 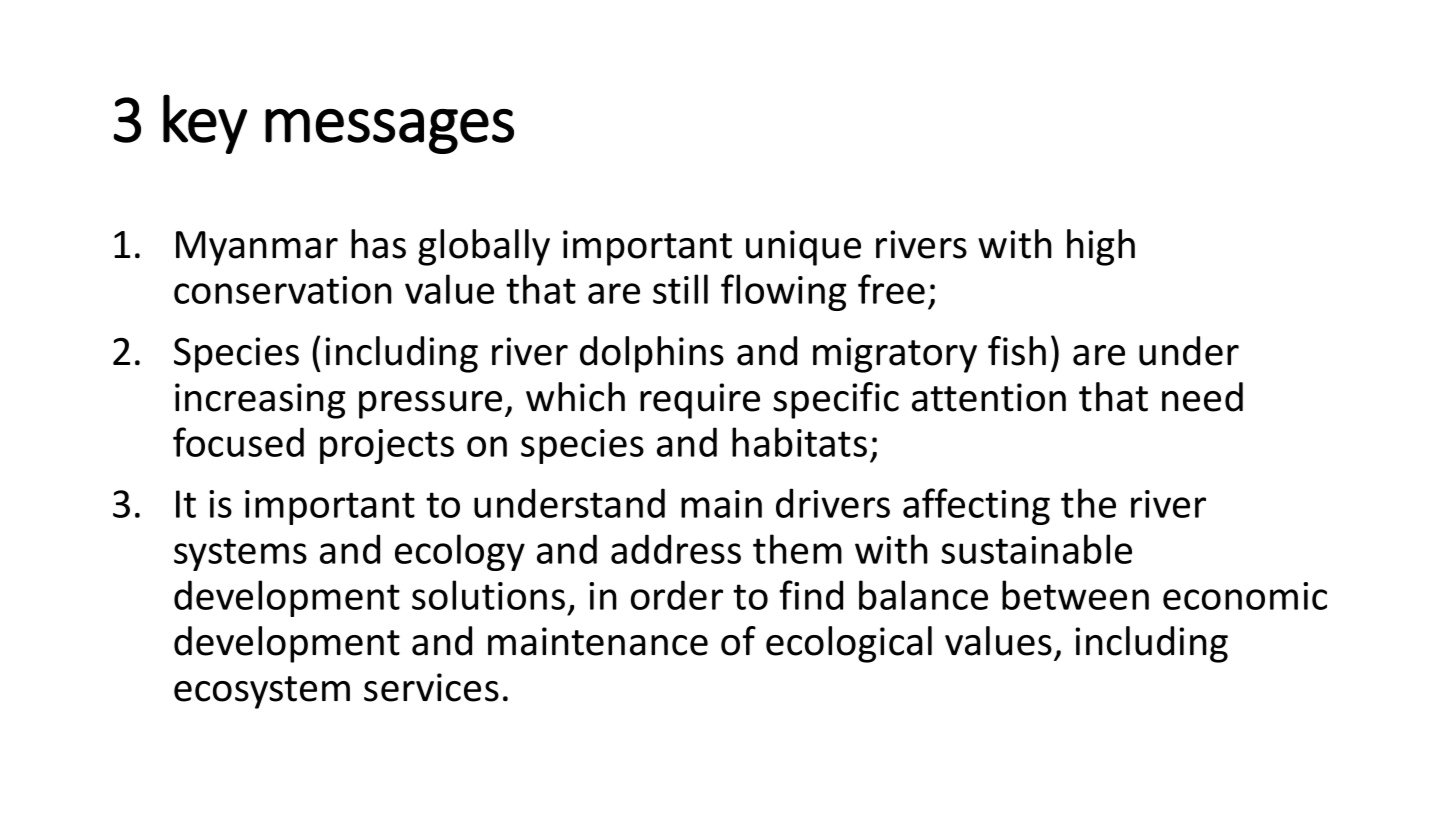 I want to click on increasing, so click(x=260, y=401).
